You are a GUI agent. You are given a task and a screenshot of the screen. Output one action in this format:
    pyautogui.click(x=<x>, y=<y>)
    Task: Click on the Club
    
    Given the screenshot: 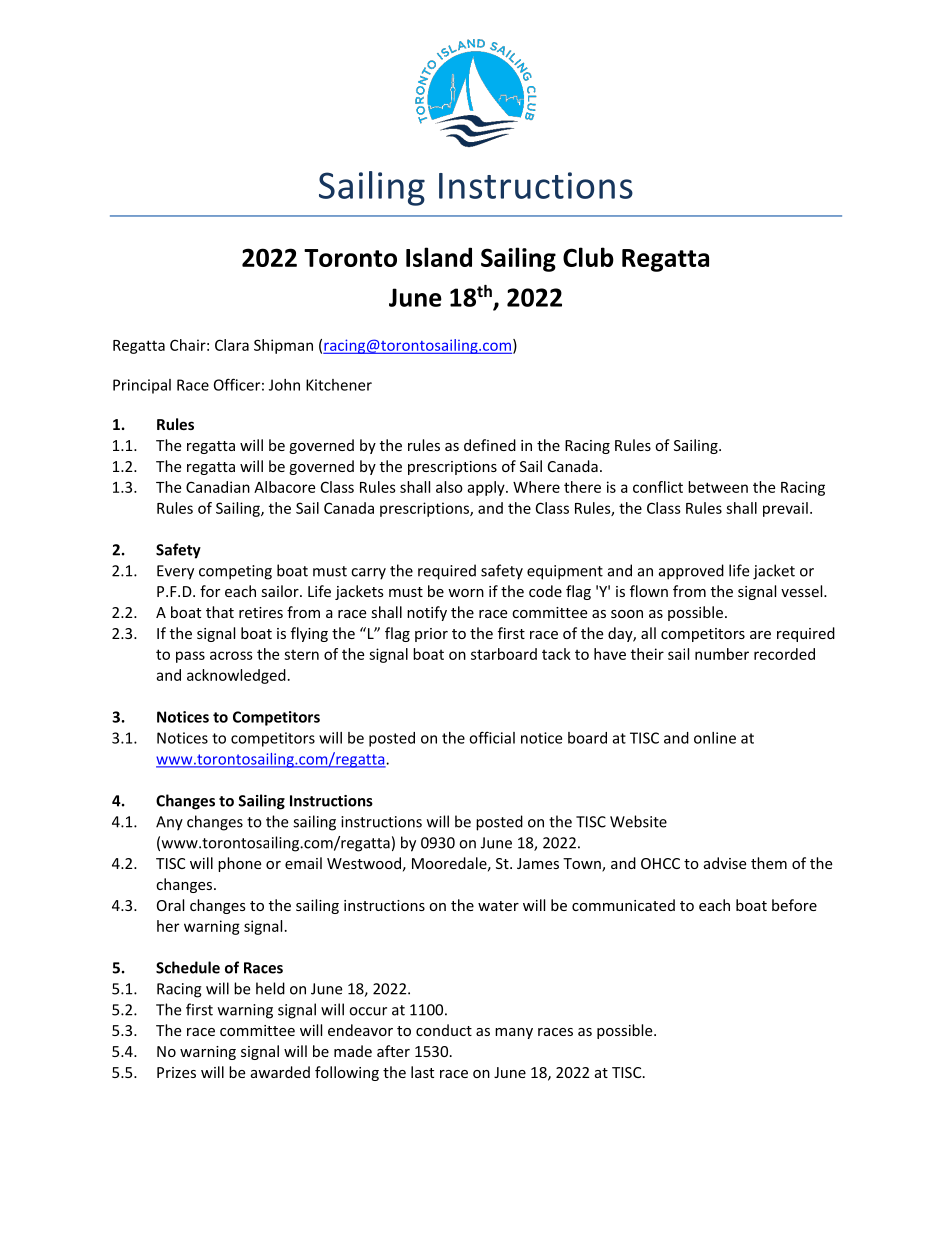 What is the action you would take?
    pyautogui.click(x=588, y=257)
